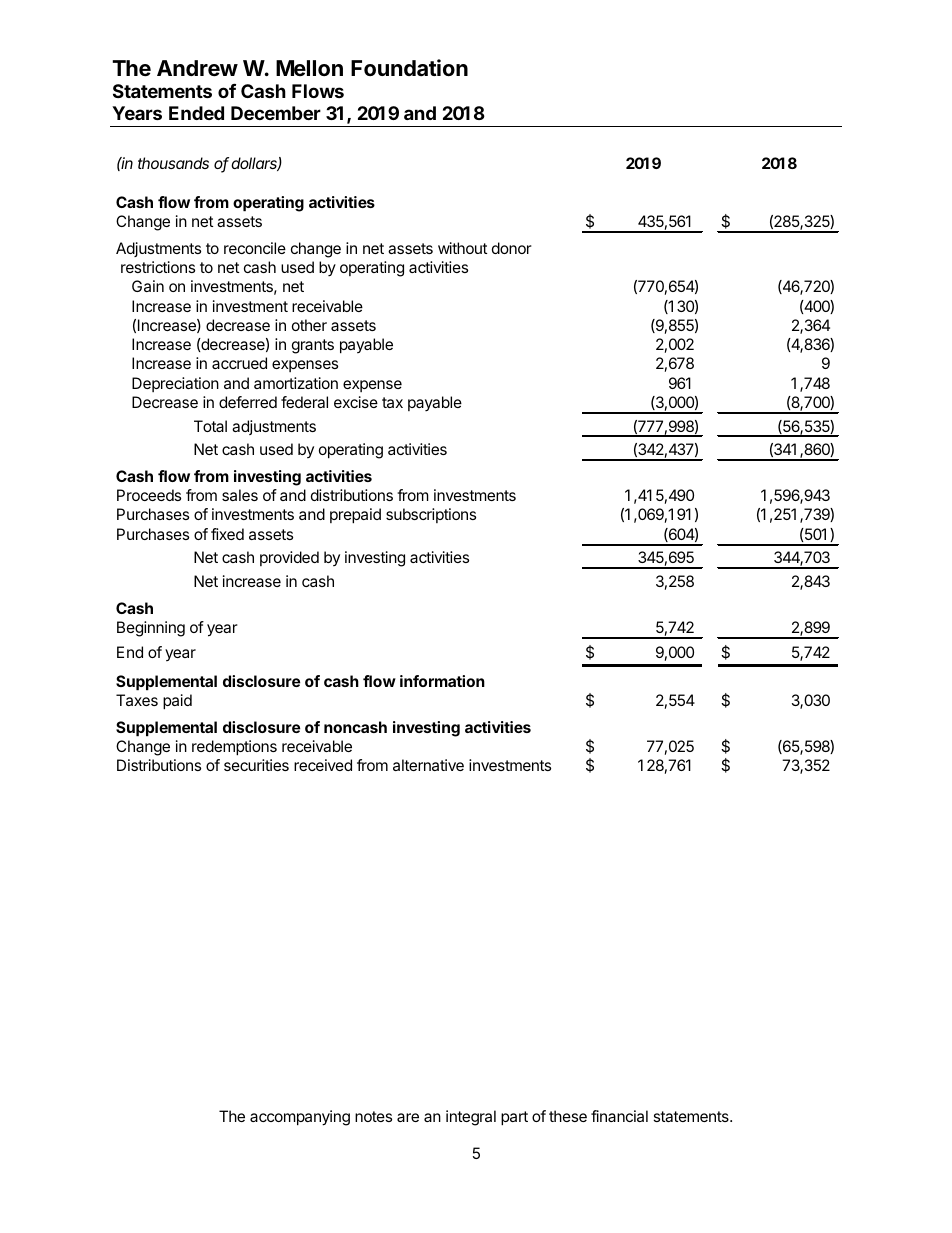  I want to click on these, so click(568, 1116).
